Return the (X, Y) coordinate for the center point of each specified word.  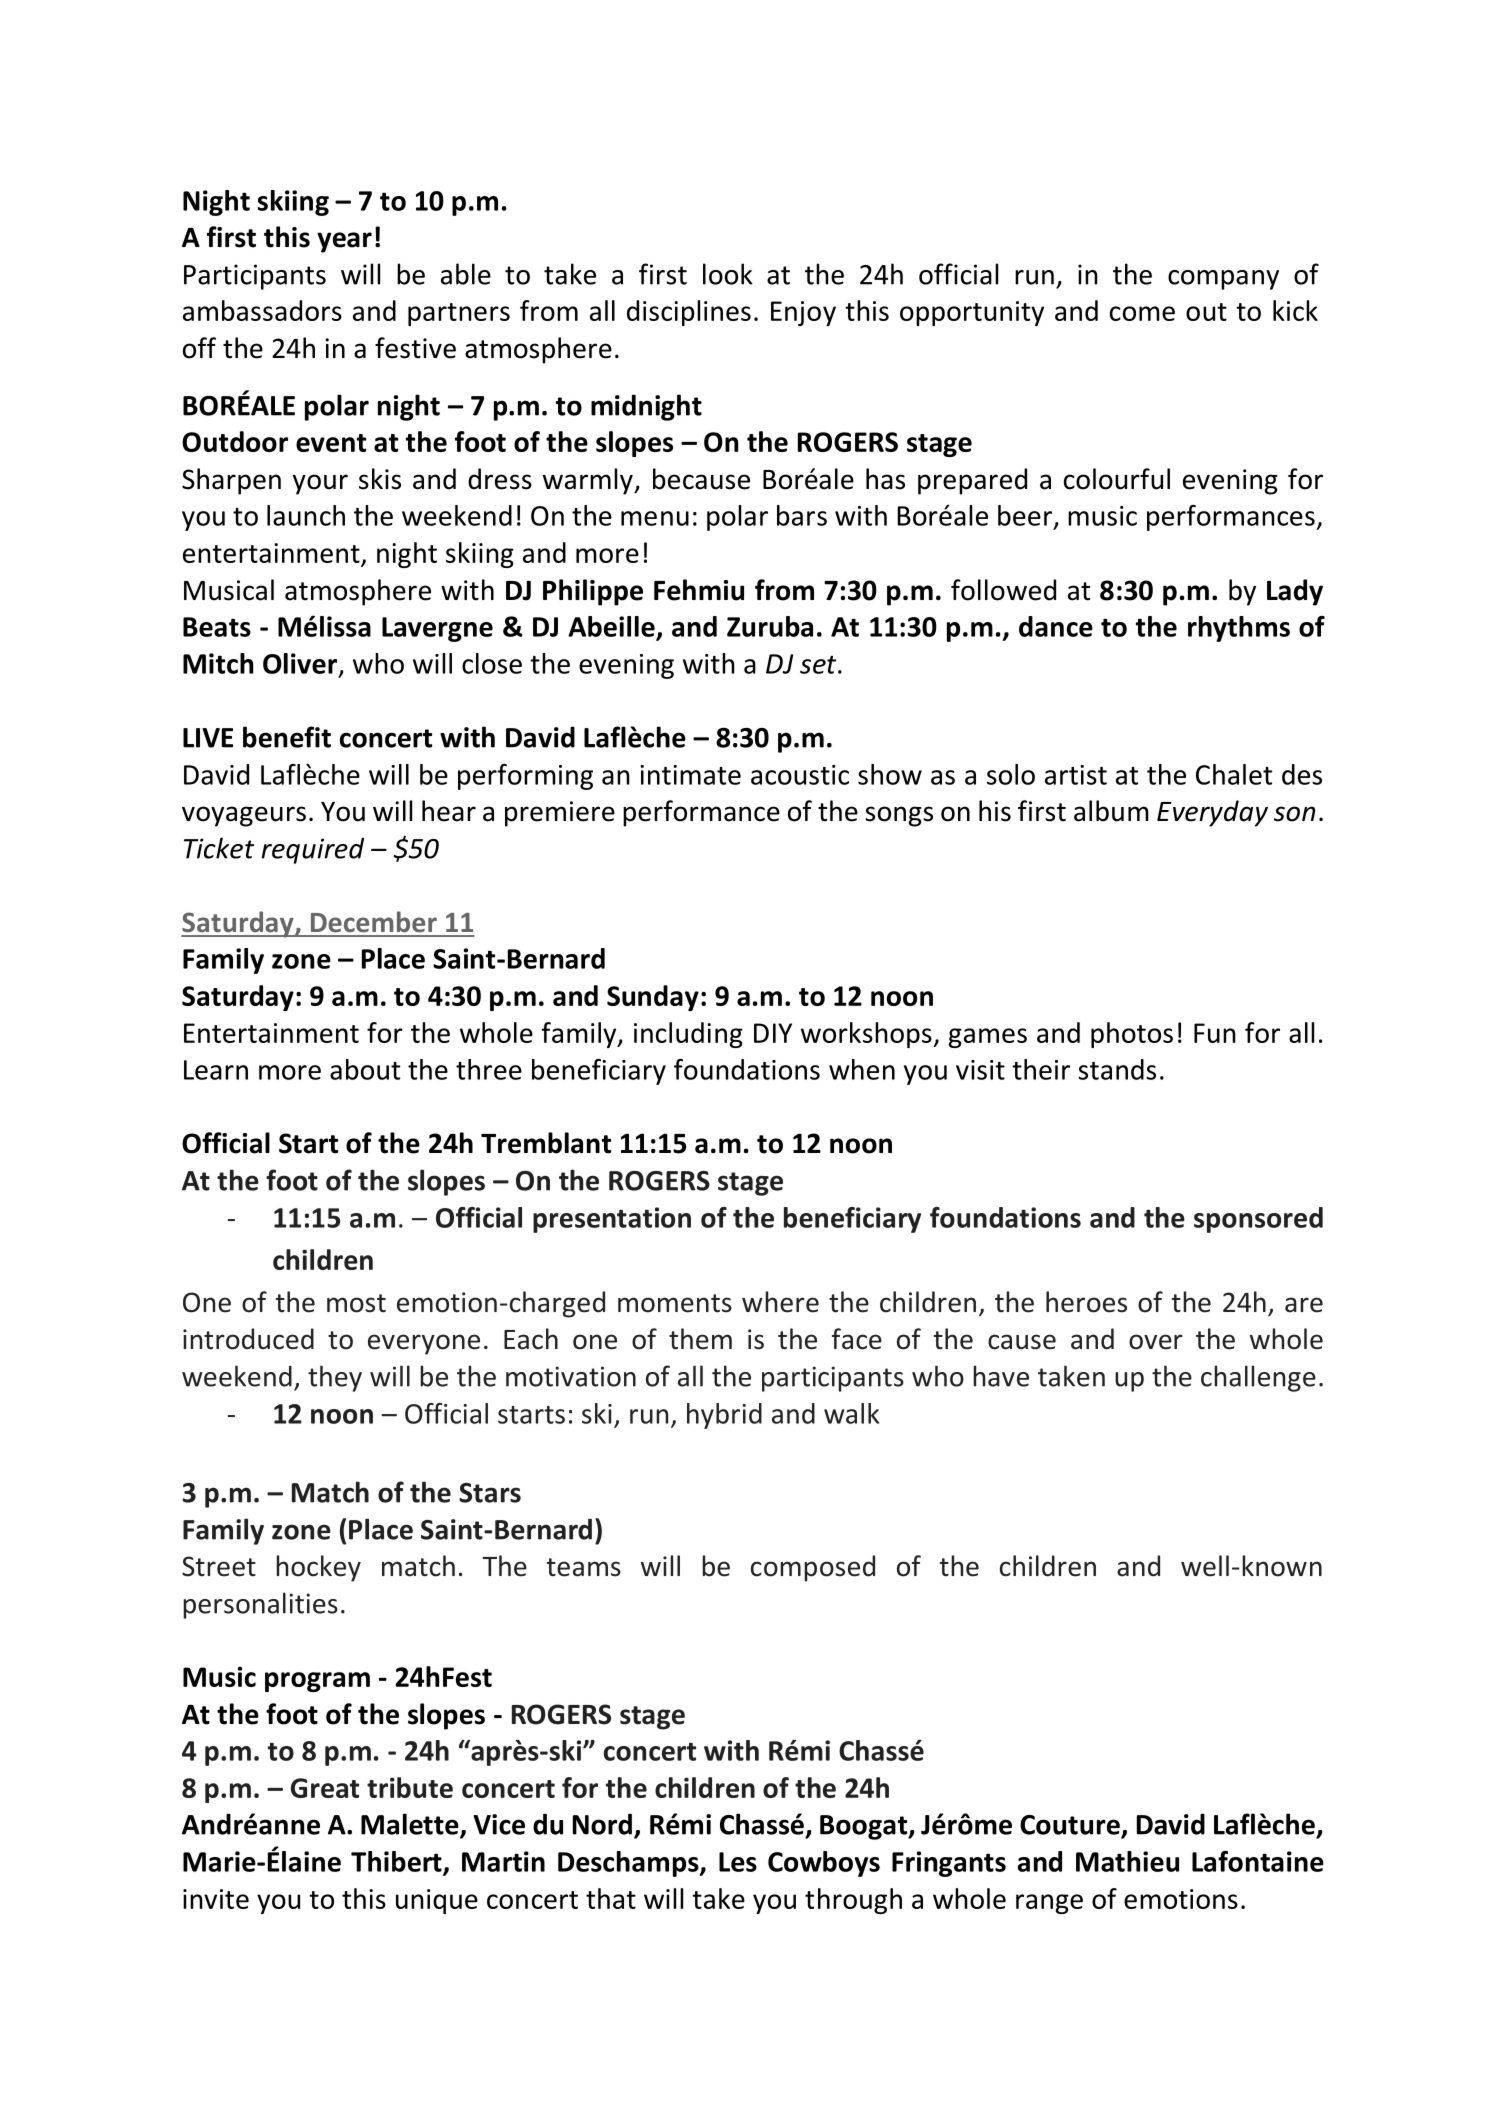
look (728, 274)
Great (325, 1788)
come (1142, 313)
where (780, 1302)
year (344, 242)
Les (738, 1862)
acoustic (800, 775)
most (356, 1303)
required (312, 850)
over (1156, 1342)
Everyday (1212, 813)
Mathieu (1127, 1861)
